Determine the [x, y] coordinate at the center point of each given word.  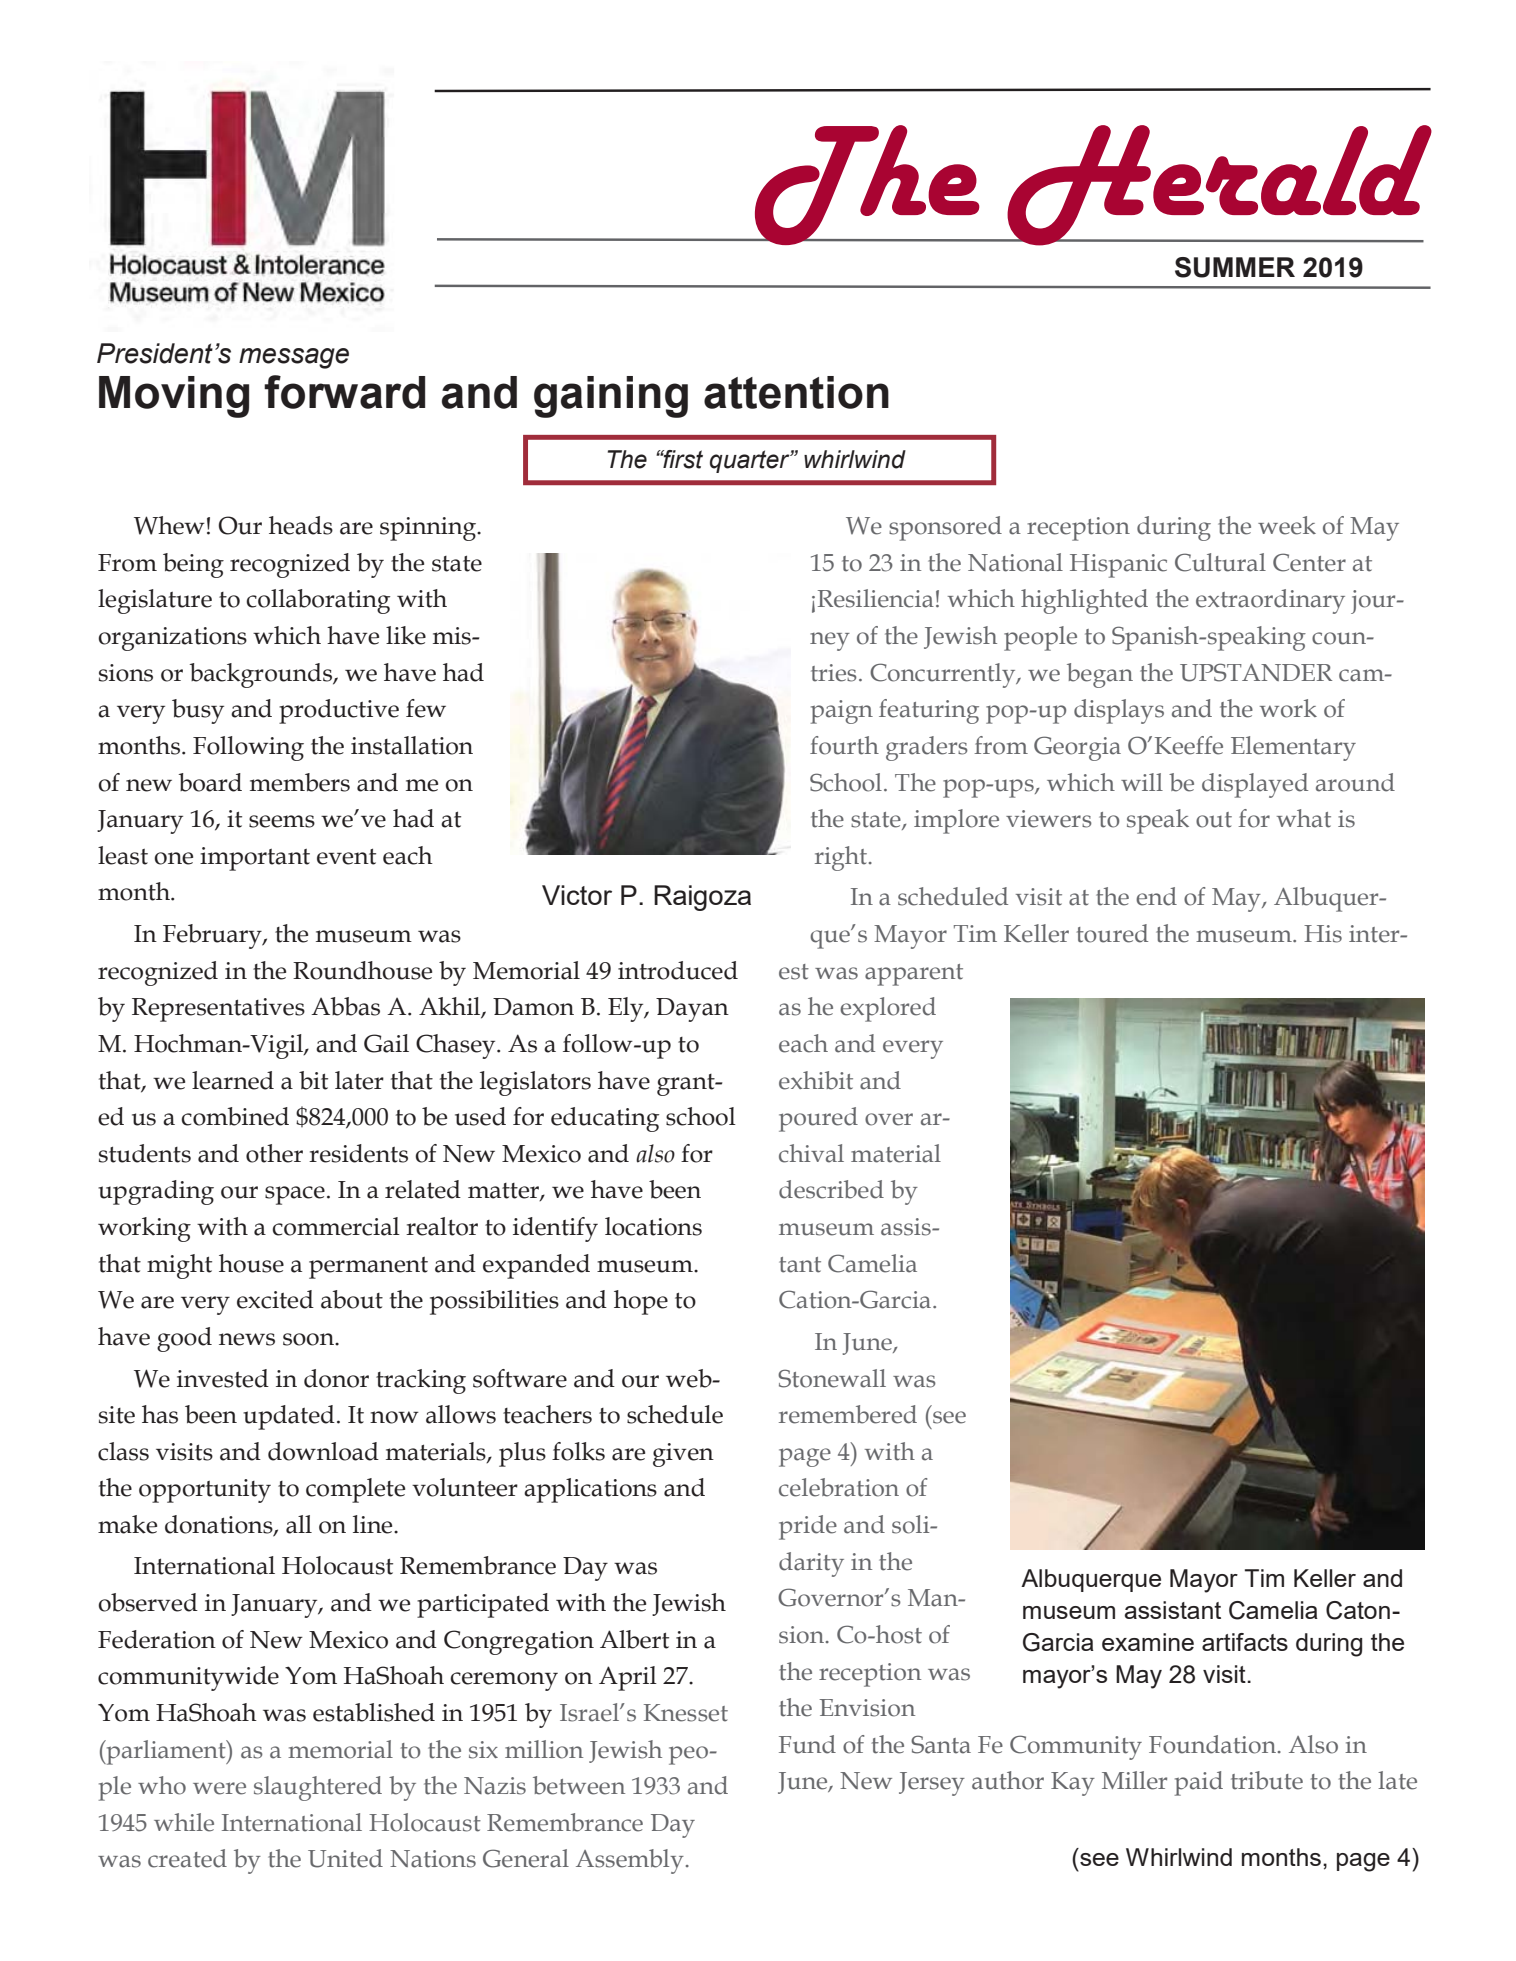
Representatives [218, 1010]
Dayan [692, 1010]
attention [796, 392]
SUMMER [1235, 267]
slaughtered [318, 1788]
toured [1112, 933]
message [294, 358]
